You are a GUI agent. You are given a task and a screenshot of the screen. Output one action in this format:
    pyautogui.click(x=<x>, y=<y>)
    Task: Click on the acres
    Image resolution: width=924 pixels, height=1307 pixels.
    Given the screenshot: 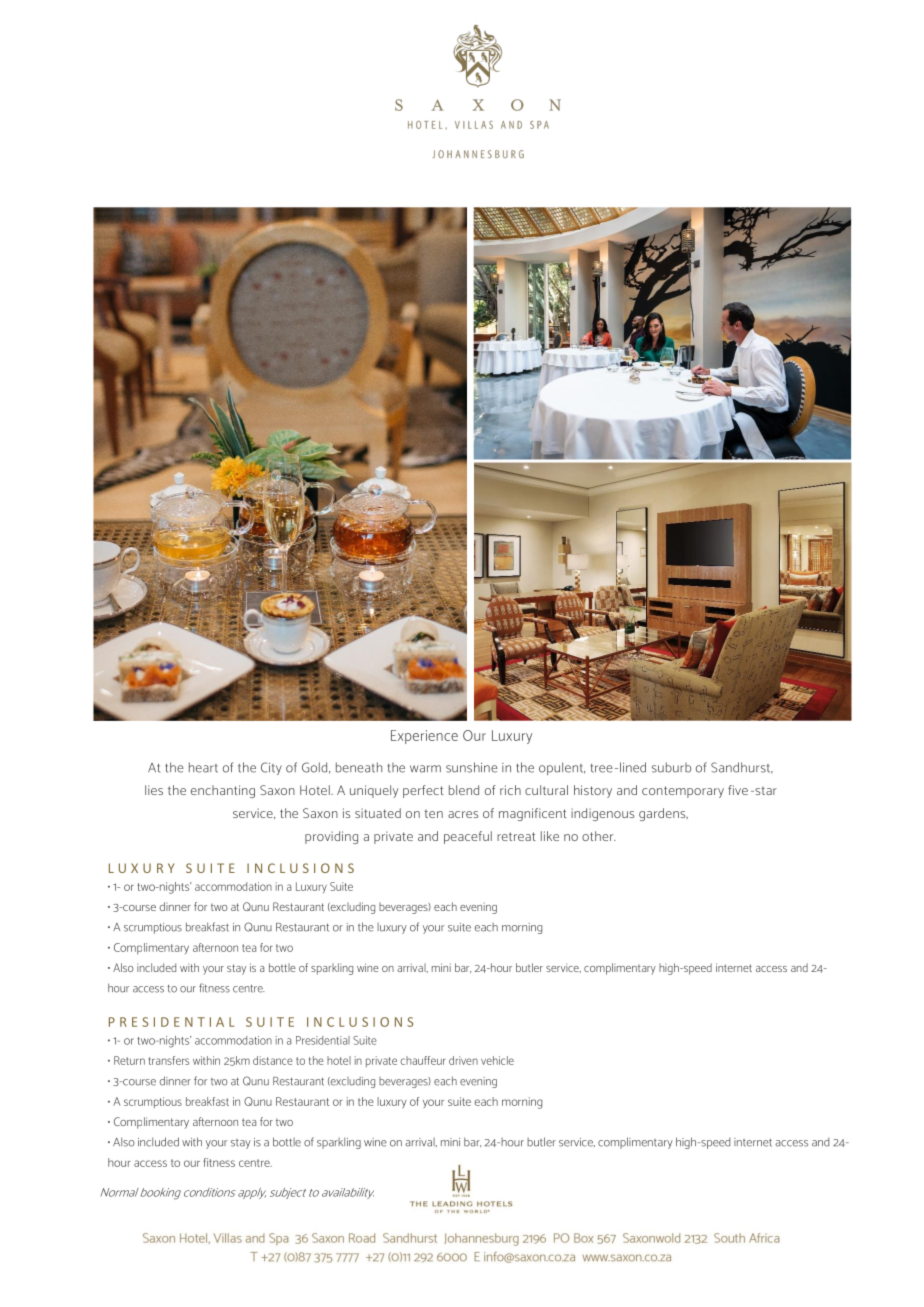 What is the action you would take?
    pyautogui.click(x=463, y=814)
